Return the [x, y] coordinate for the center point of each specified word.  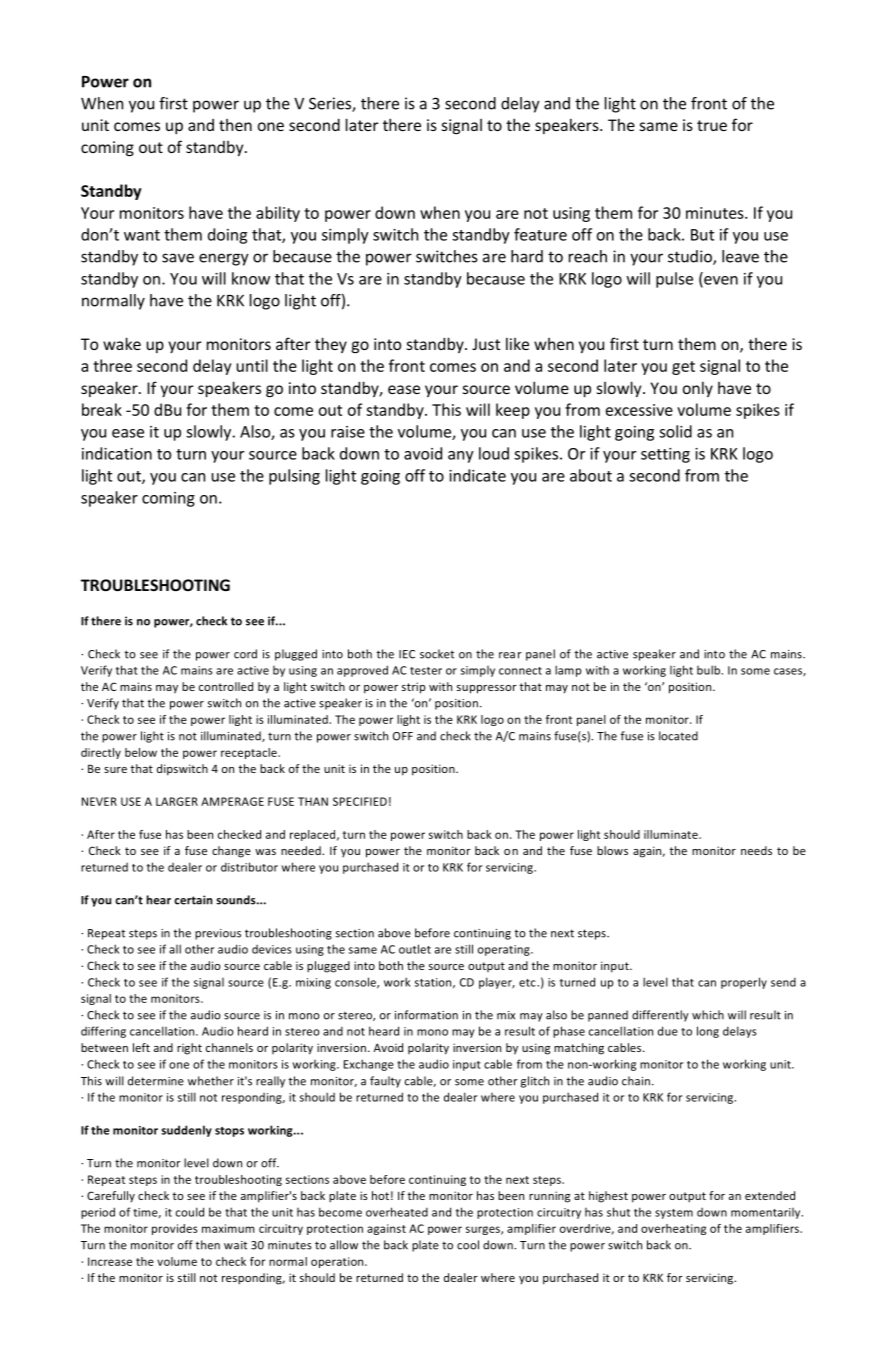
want [142, 235]
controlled [226, 686]
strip [413, 688]
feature [540, 234]
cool [468, 1245]
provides [175, 1229]
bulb [710, 670]
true [712, 125]
